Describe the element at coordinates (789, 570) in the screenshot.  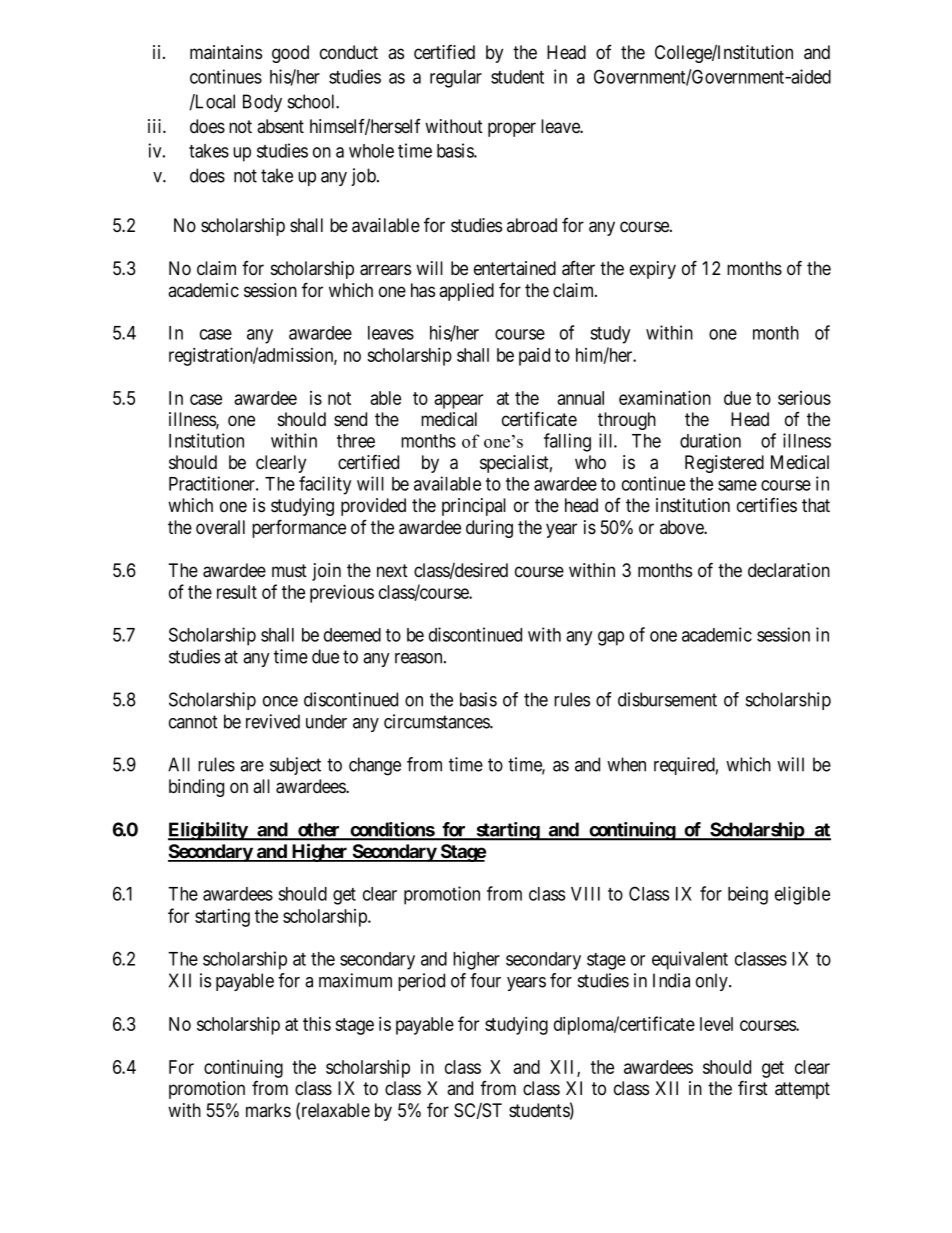
I see `declaration` at that location.
